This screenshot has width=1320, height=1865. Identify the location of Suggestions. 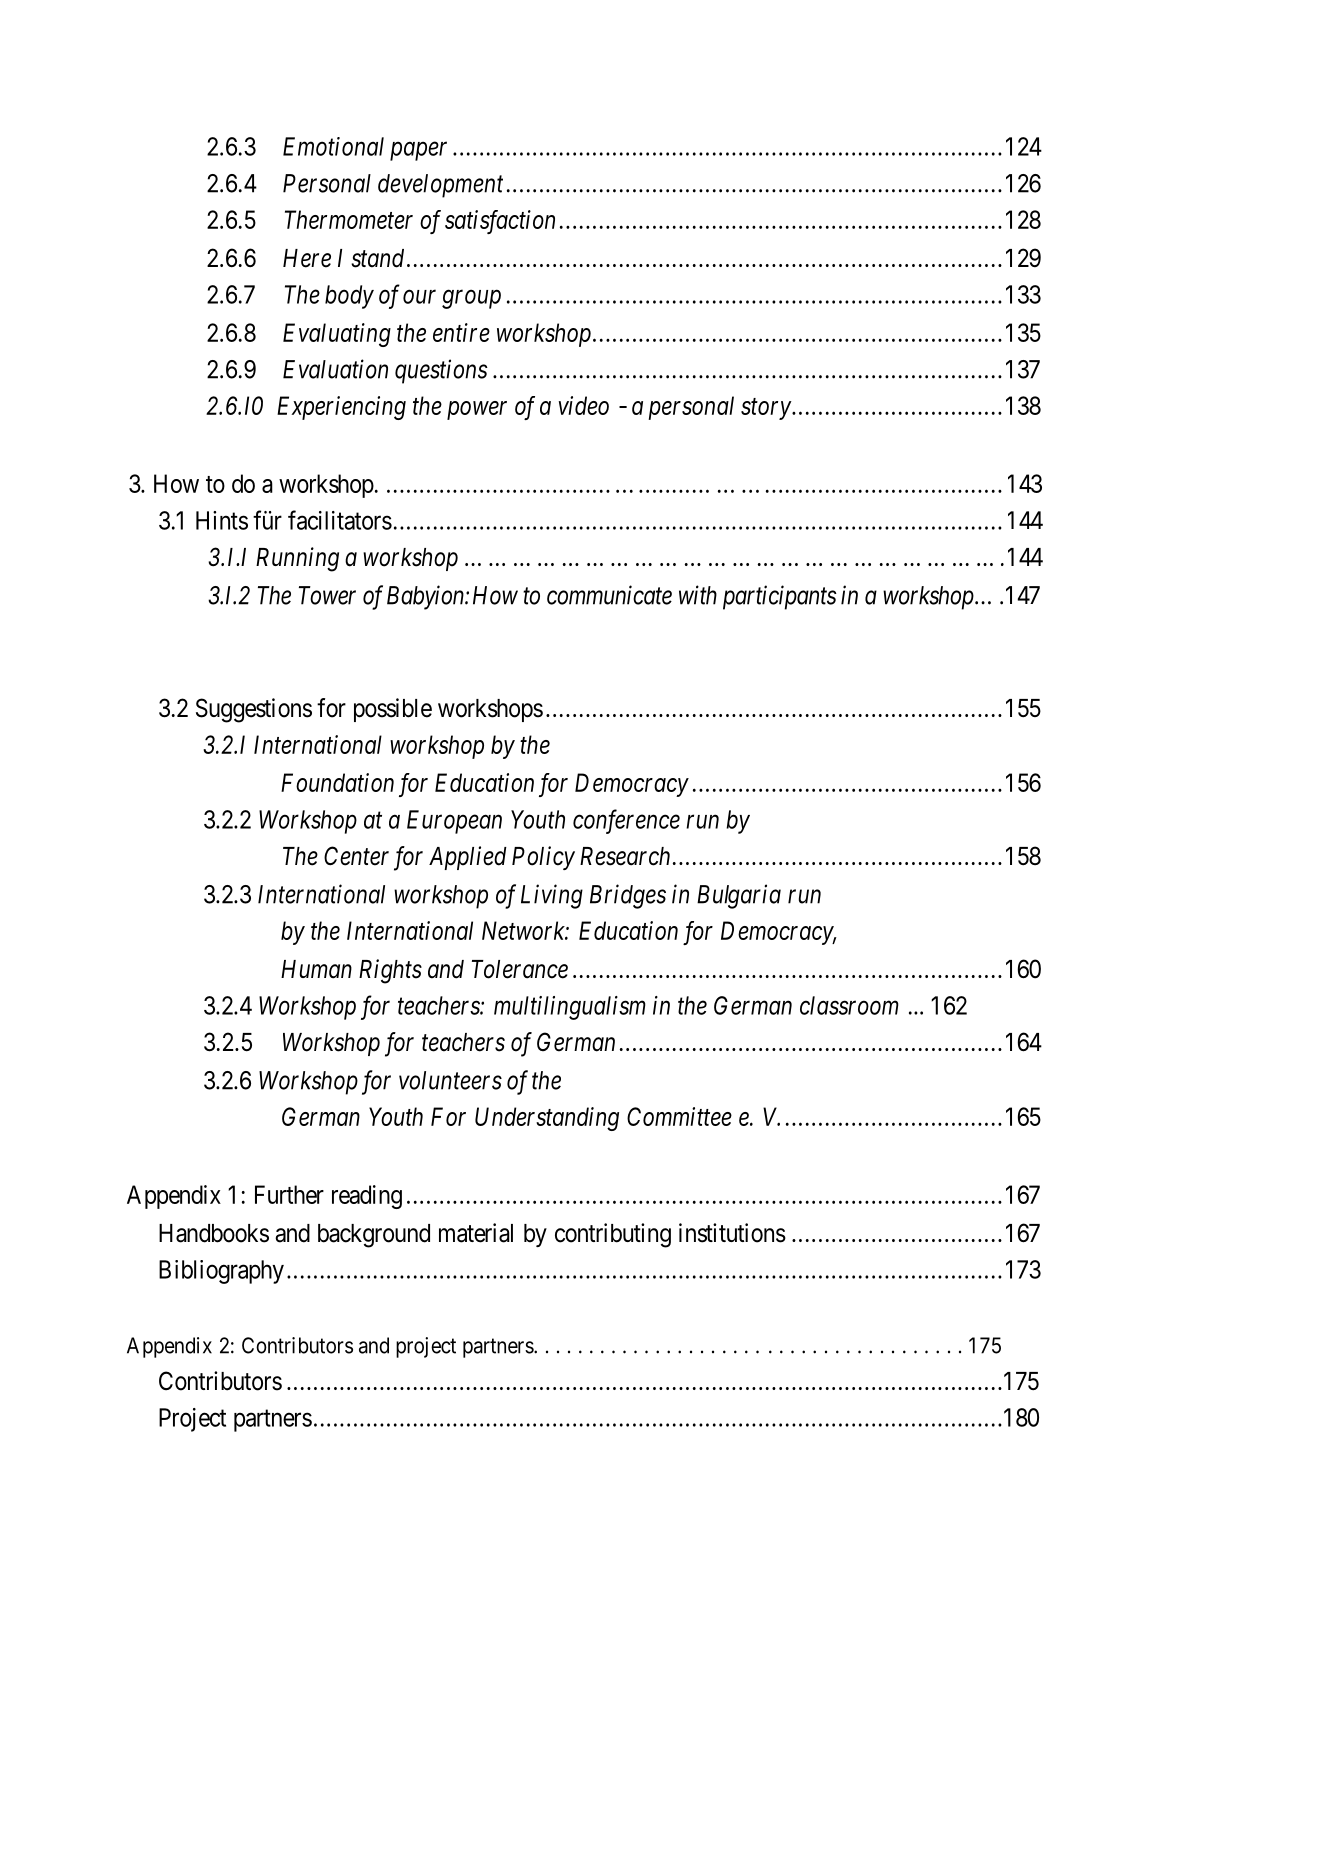
(254, 710).
